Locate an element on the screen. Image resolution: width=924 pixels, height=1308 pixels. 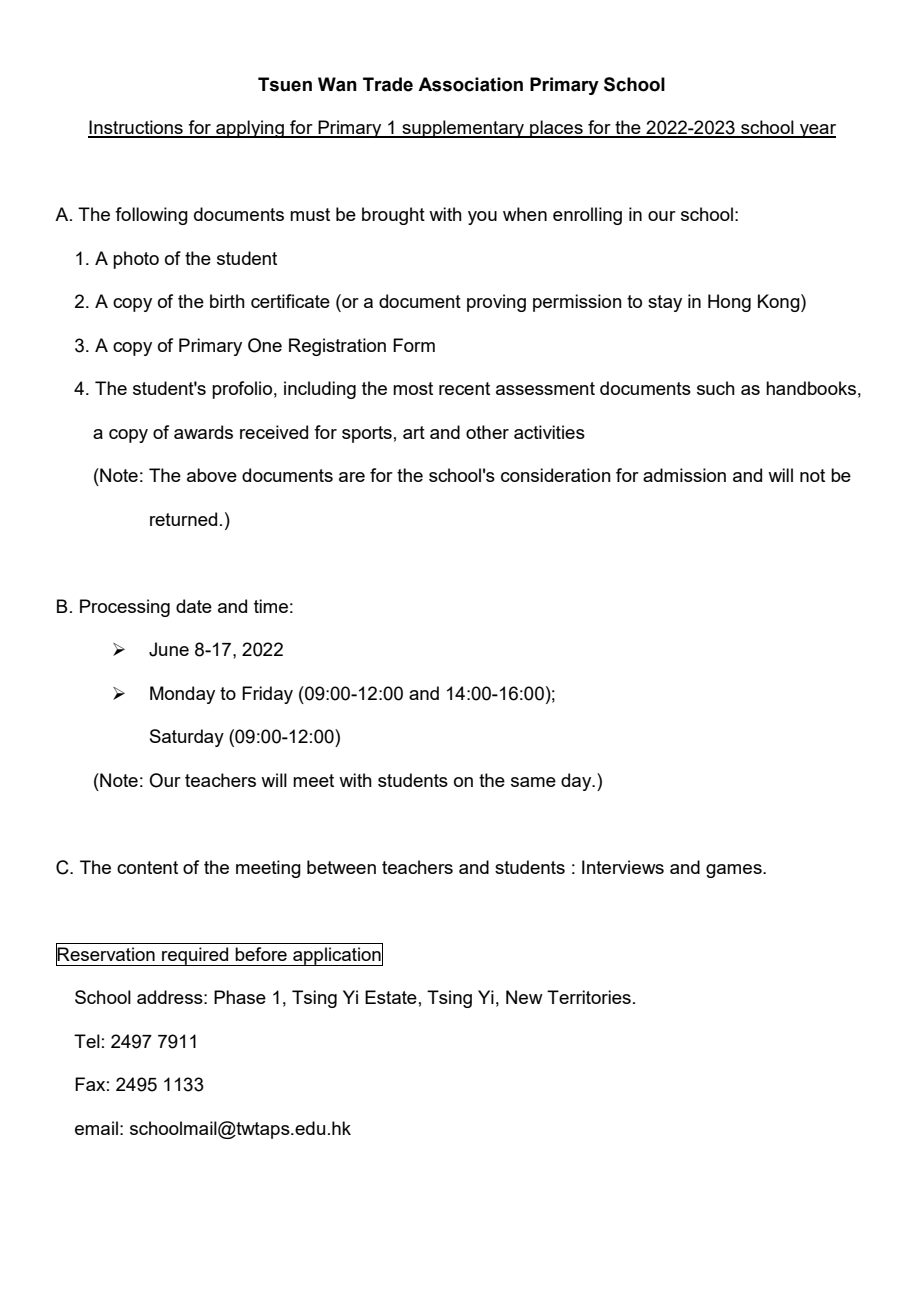
same is located at coordinates (533, 782).
